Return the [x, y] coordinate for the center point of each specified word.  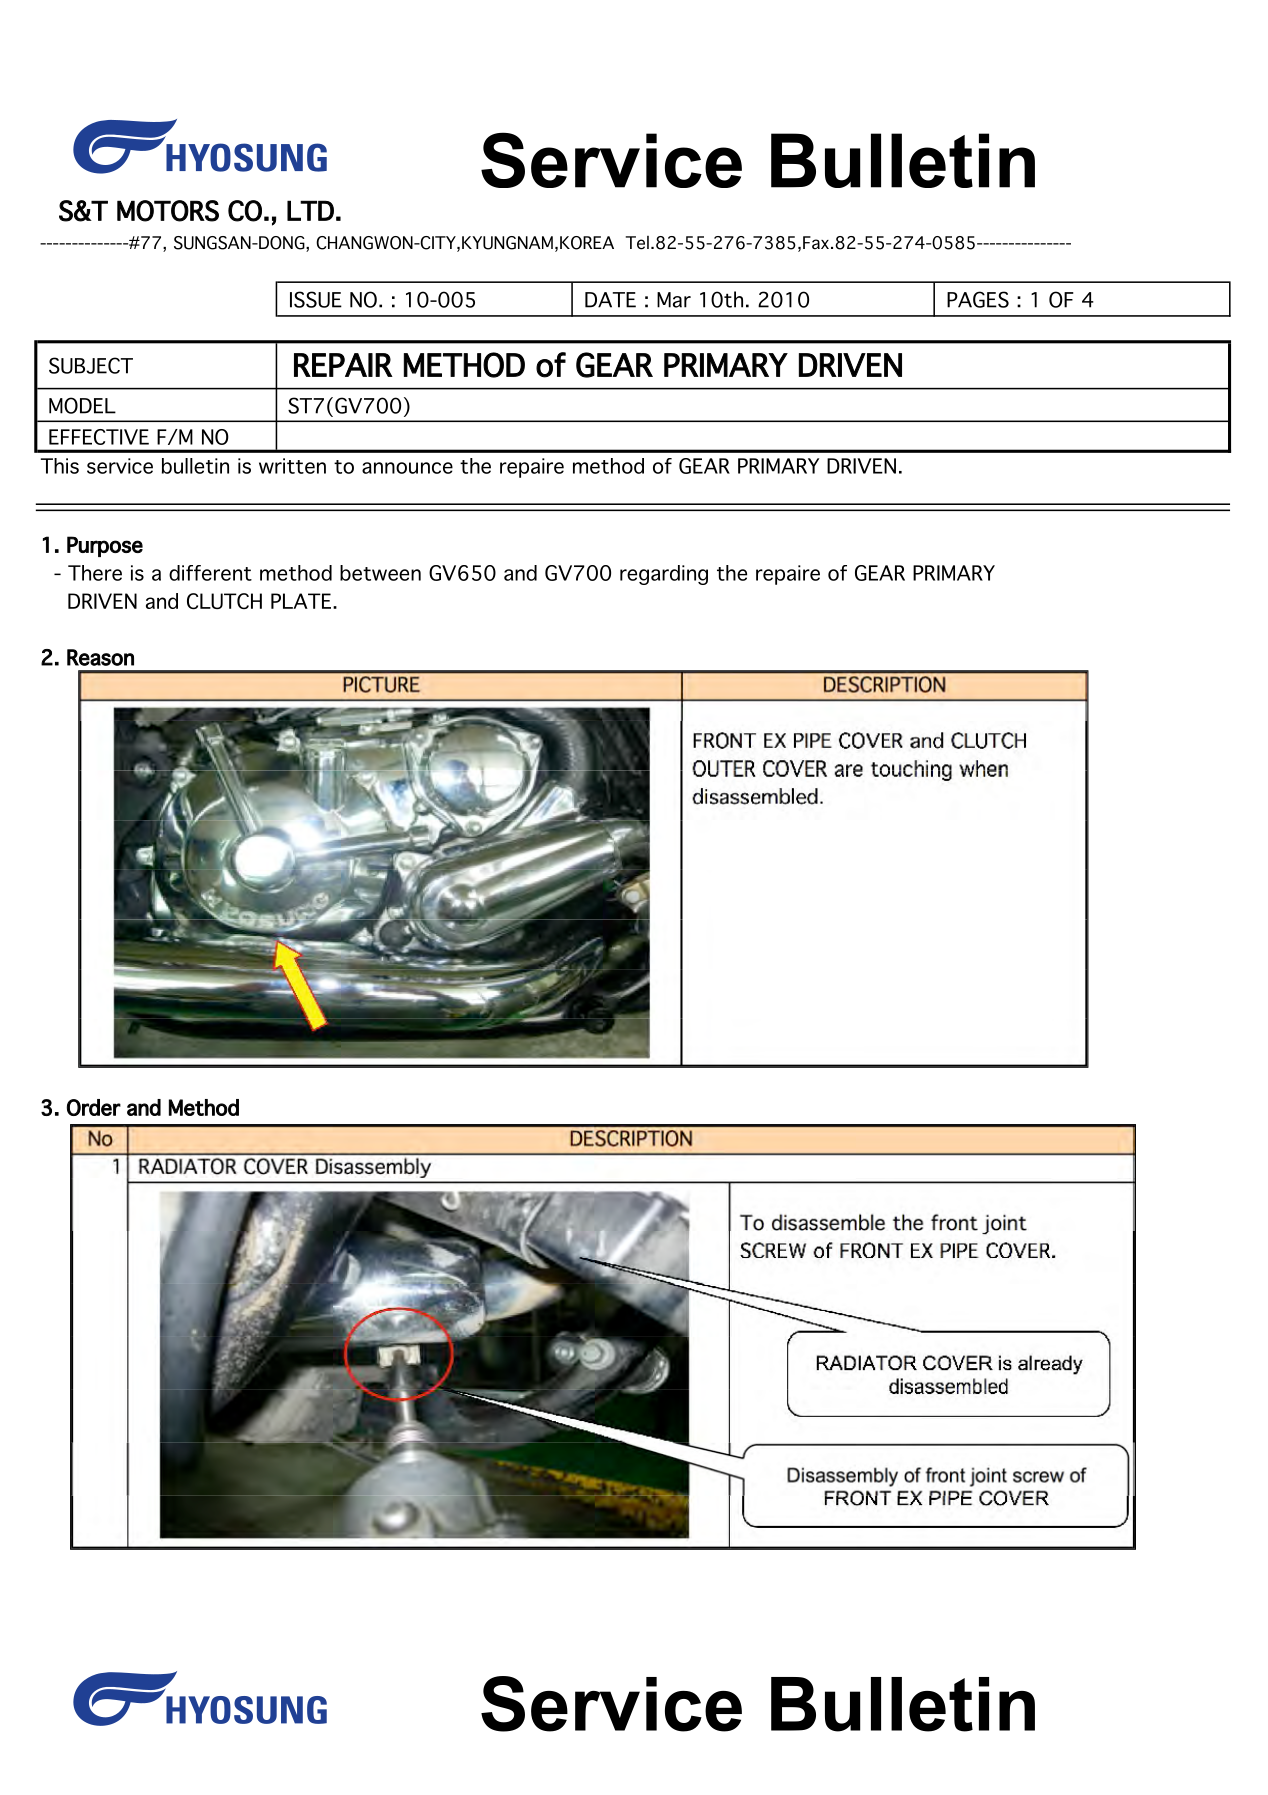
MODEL [82, 405]
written [292, 466]
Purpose [105, 546]
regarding [664, 575]
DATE [610, 300]
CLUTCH [224, 601]
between [380, 573]
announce [407, 468]
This [60, 466]
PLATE [301, 601]
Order [94, 1107]
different [210, 573]
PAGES [978, 299]
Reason [100, 657]
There [95, 573]
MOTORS [168, 211]
